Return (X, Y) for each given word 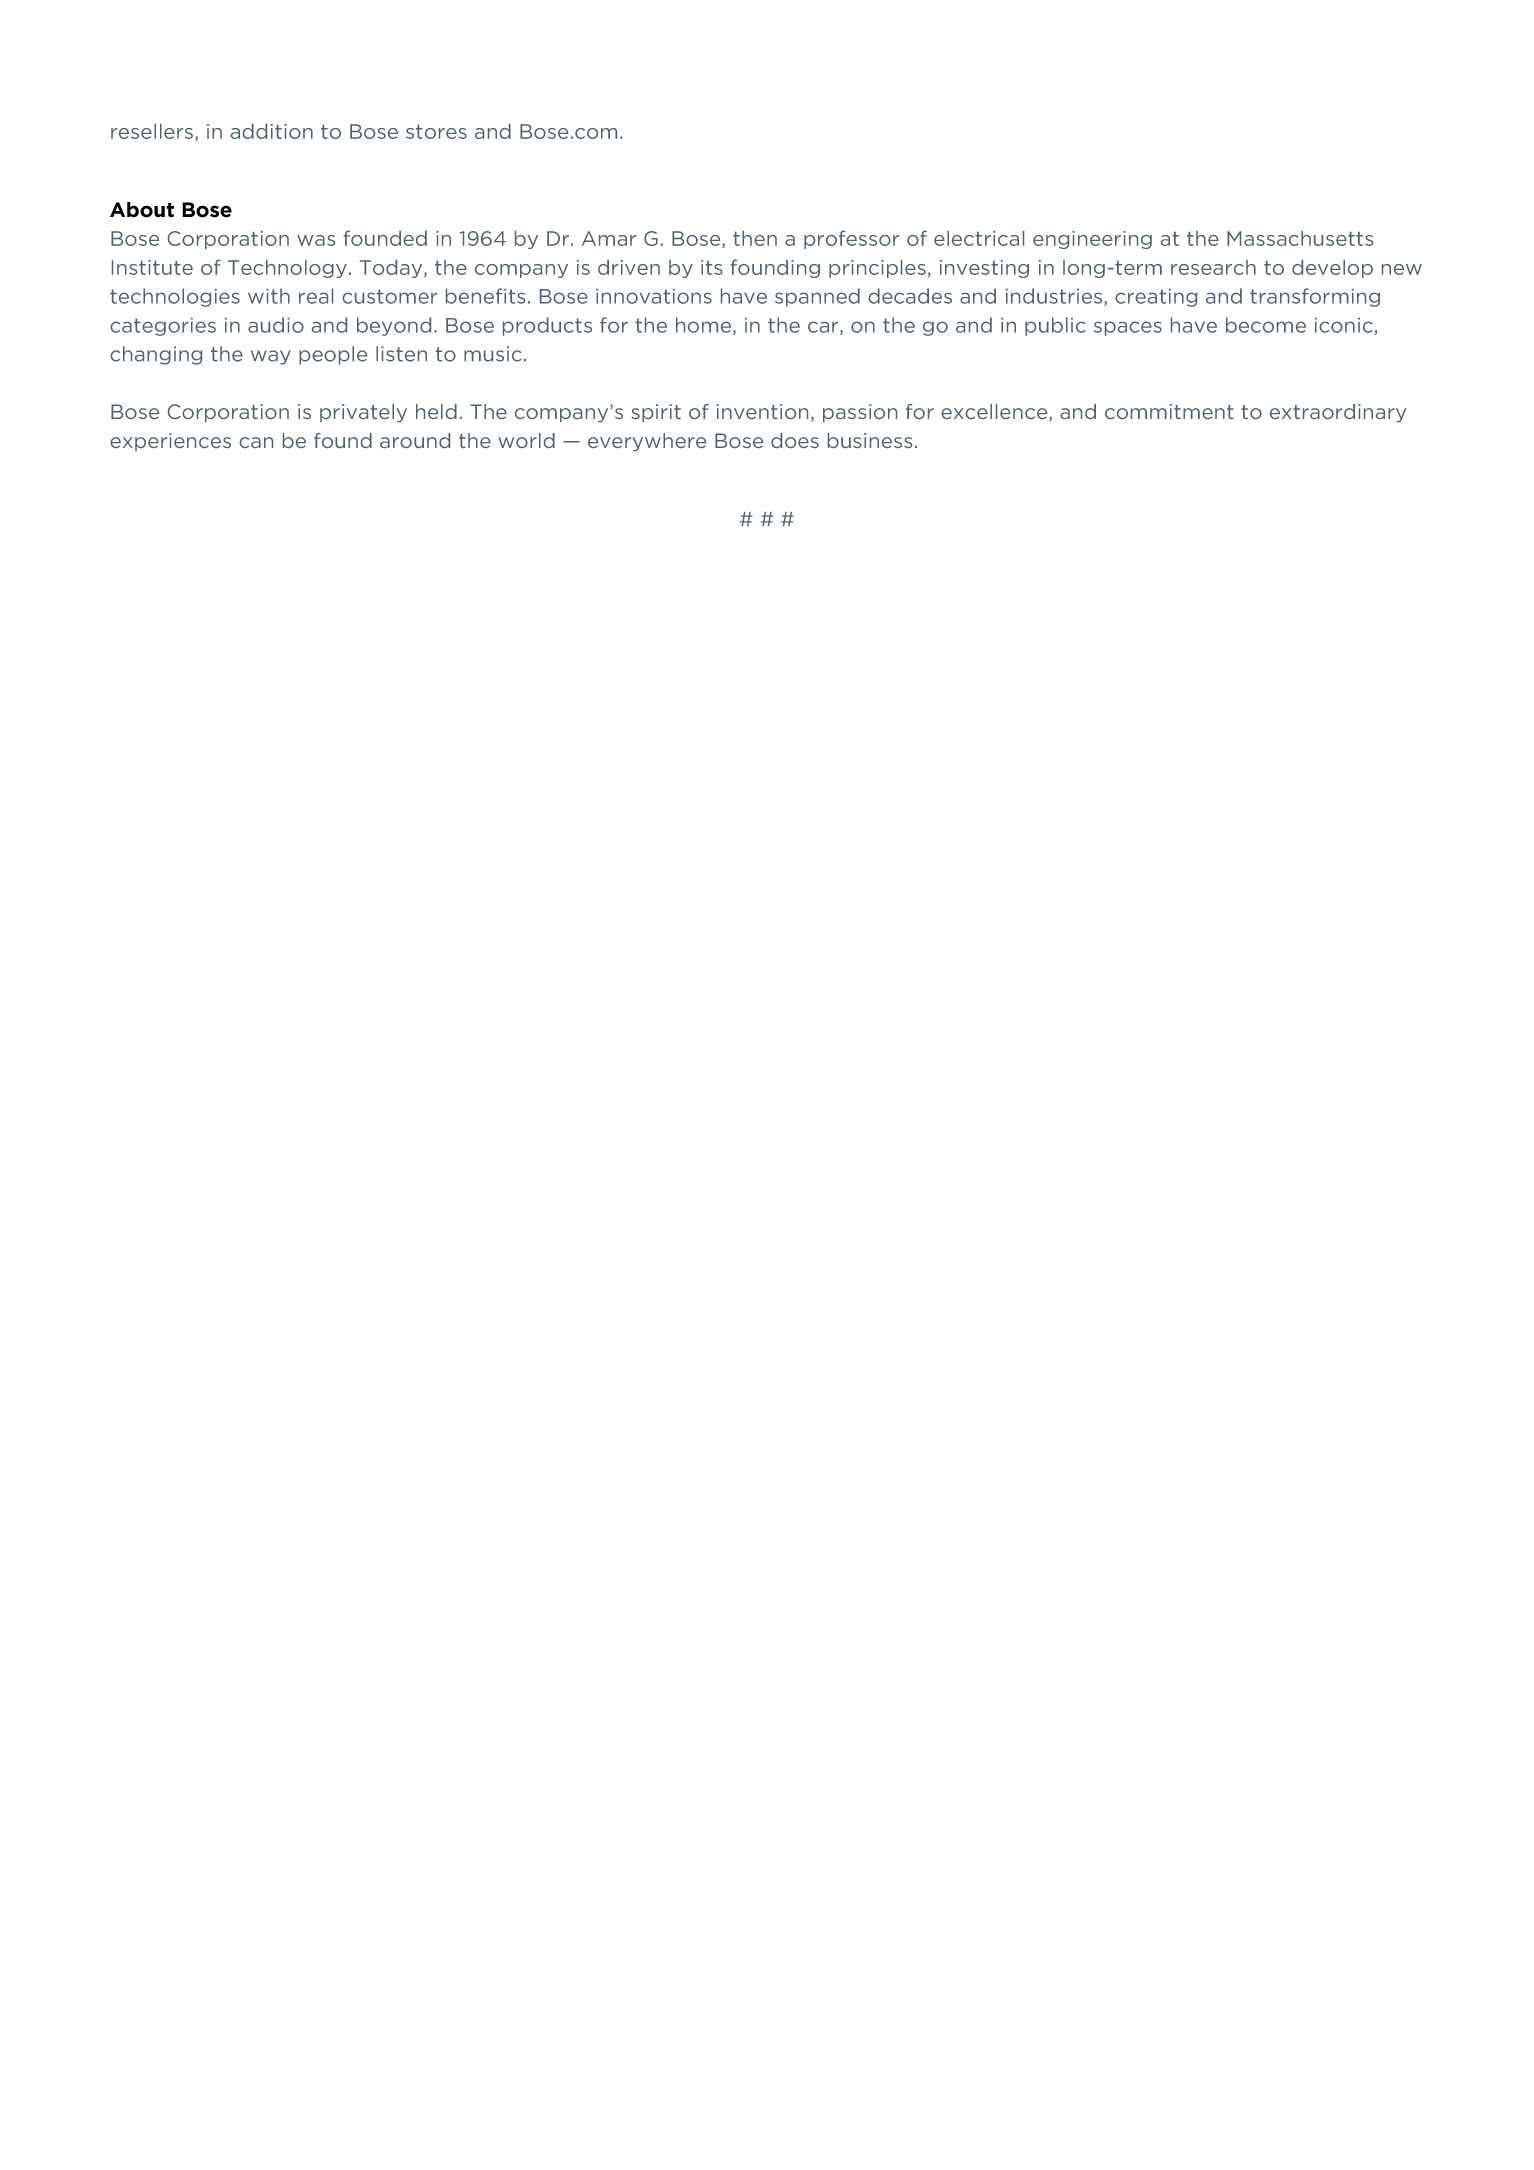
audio (276, 325)
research (1213, 267)
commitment (1169, 411)
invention (762, 411)
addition (272, 131)
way (271, 357)
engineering (1092, 240)
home (705, 326)
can (256, 442)
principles (877, 269)
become (1266, 325)
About (142, 210)
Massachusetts (1300, 238)
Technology (287, 269)
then (755, 238)
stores (436, 132)
